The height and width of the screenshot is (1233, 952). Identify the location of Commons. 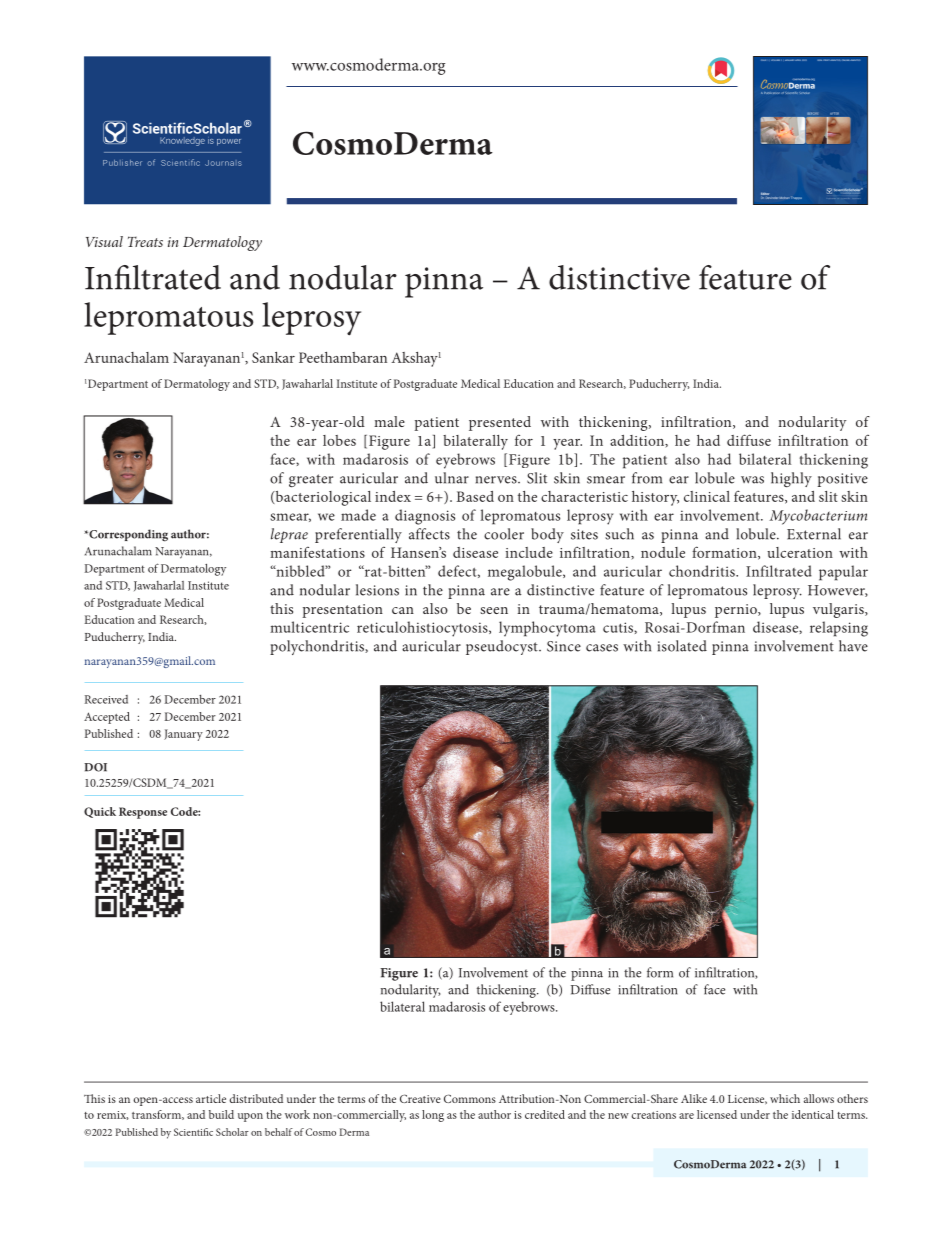
(470, 1098).
